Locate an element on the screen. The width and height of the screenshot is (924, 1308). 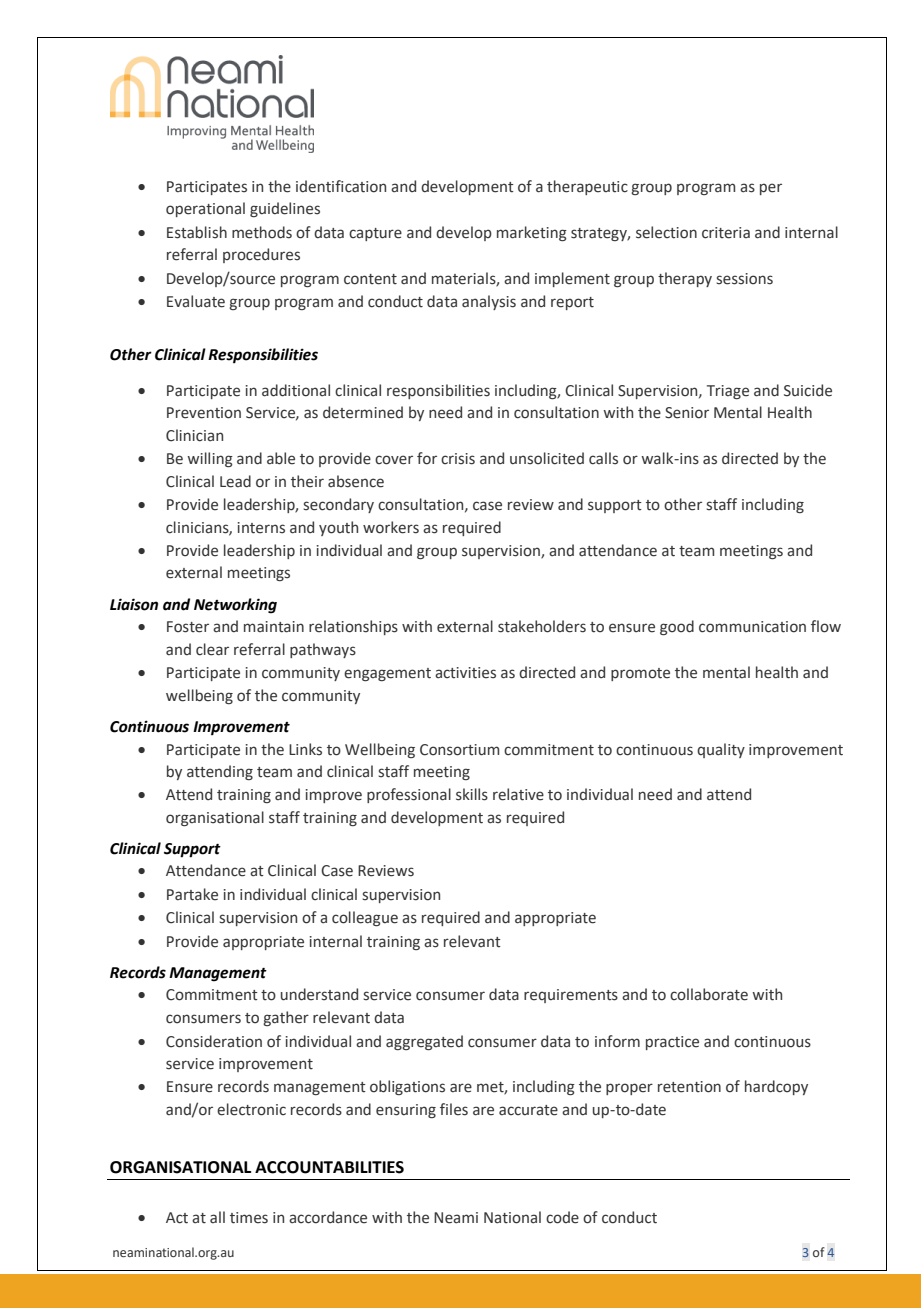
clear is located at coordinates (212, 649).
